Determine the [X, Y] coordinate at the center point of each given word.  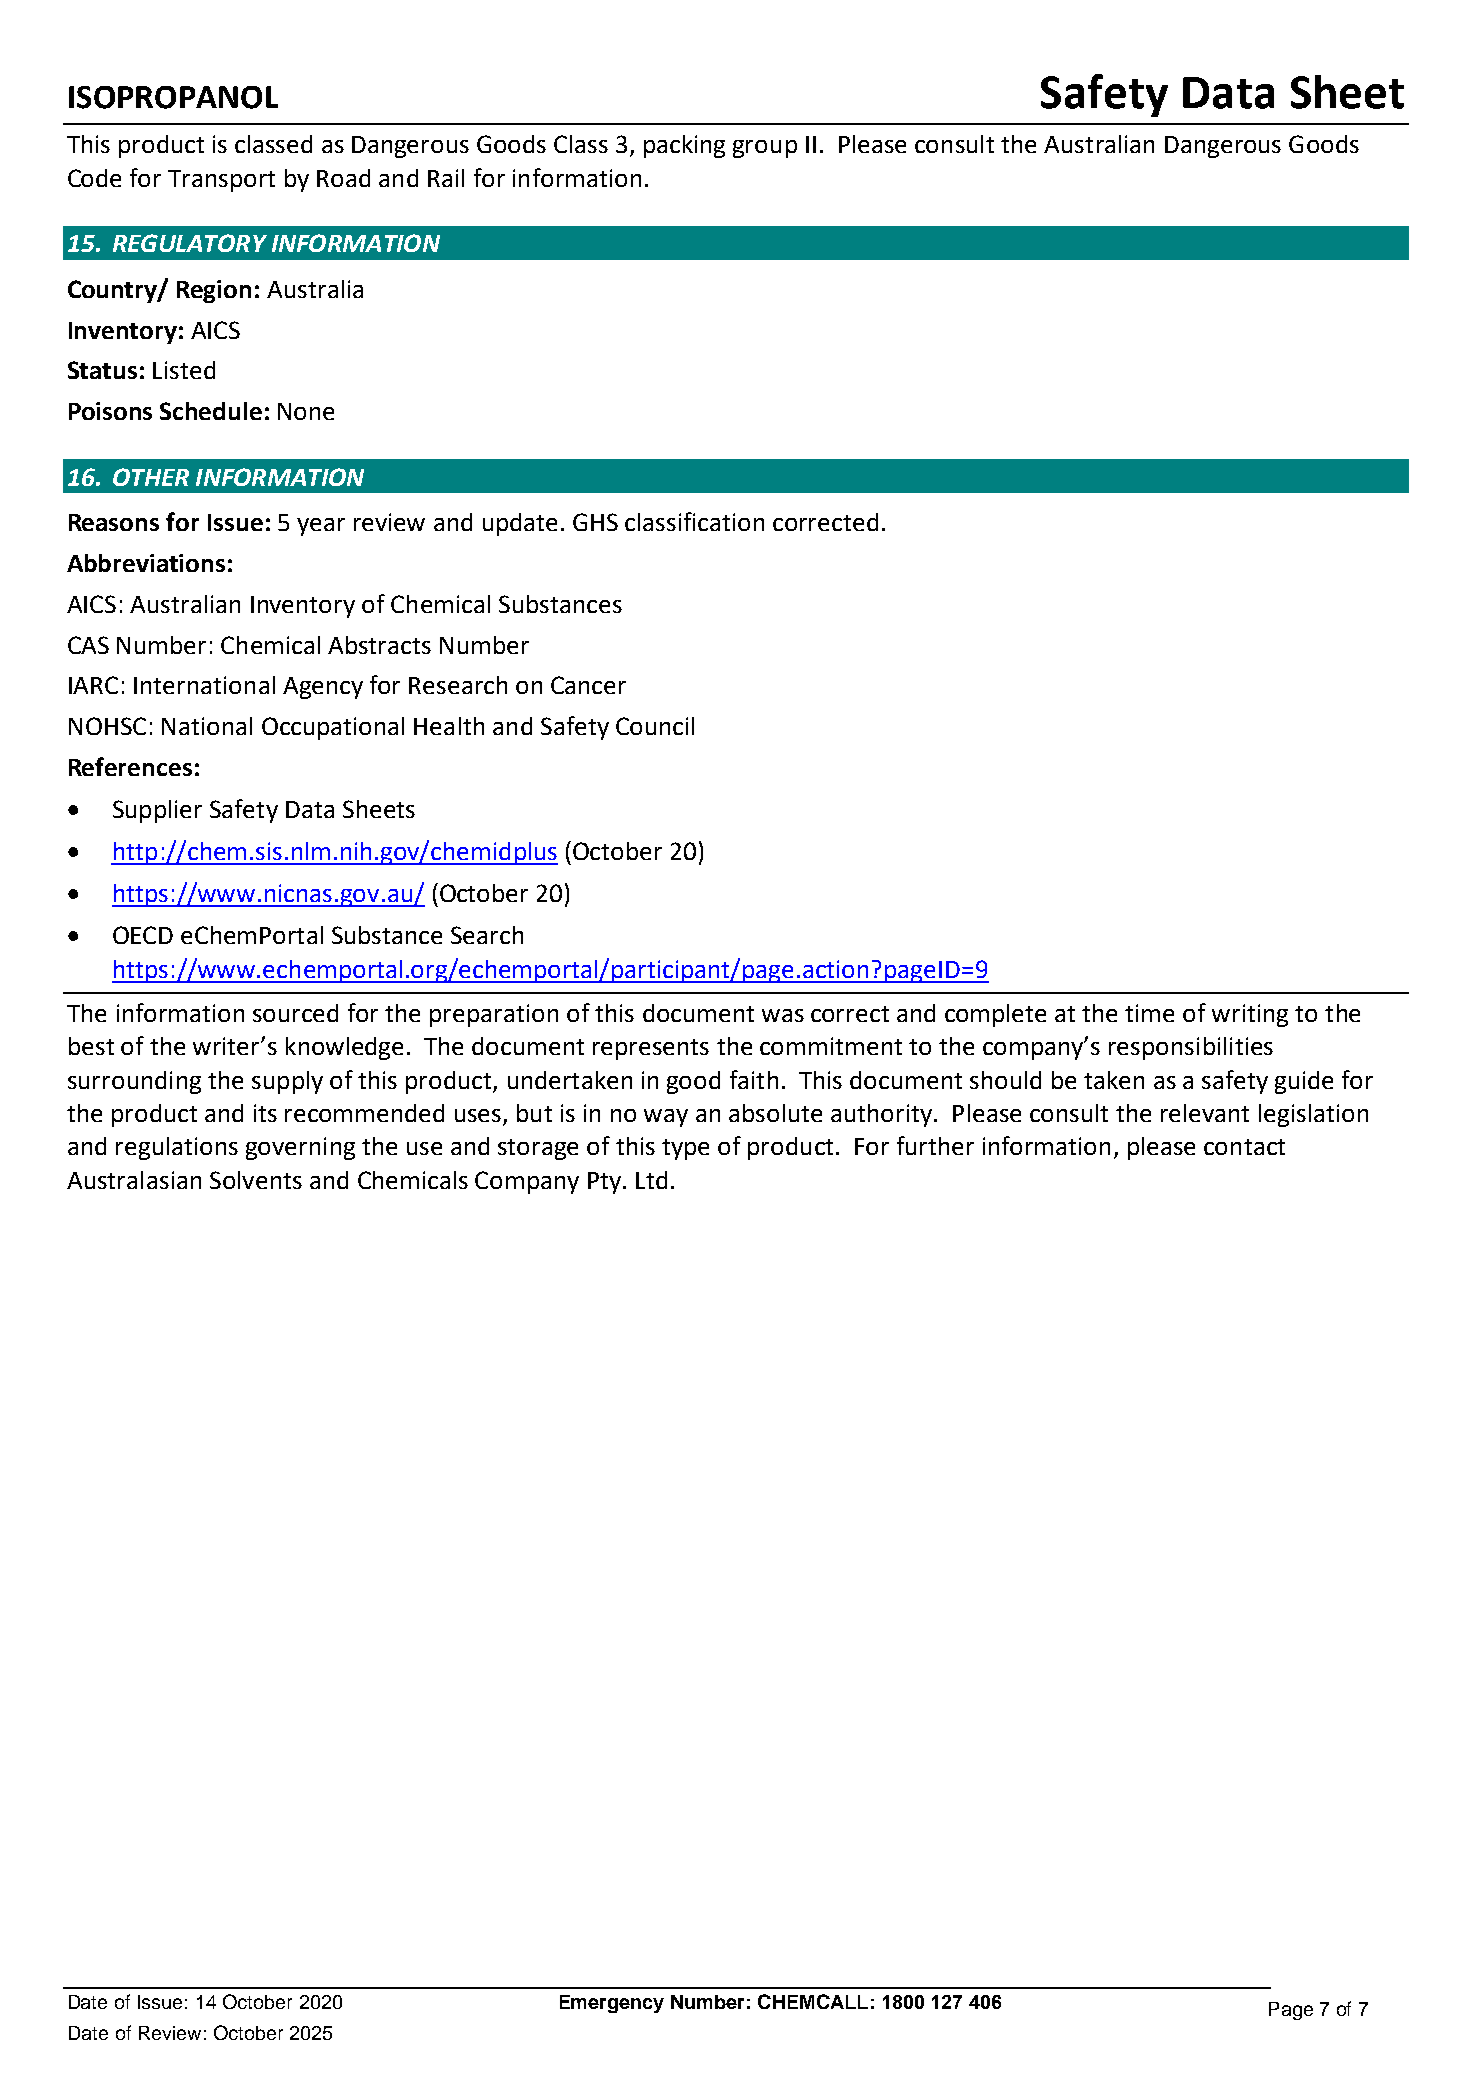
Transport [221, 181]
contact [1244, 1147]
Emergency [612, 2004]
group [765, 149]
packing [684, 146]
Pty [604, 1183]
